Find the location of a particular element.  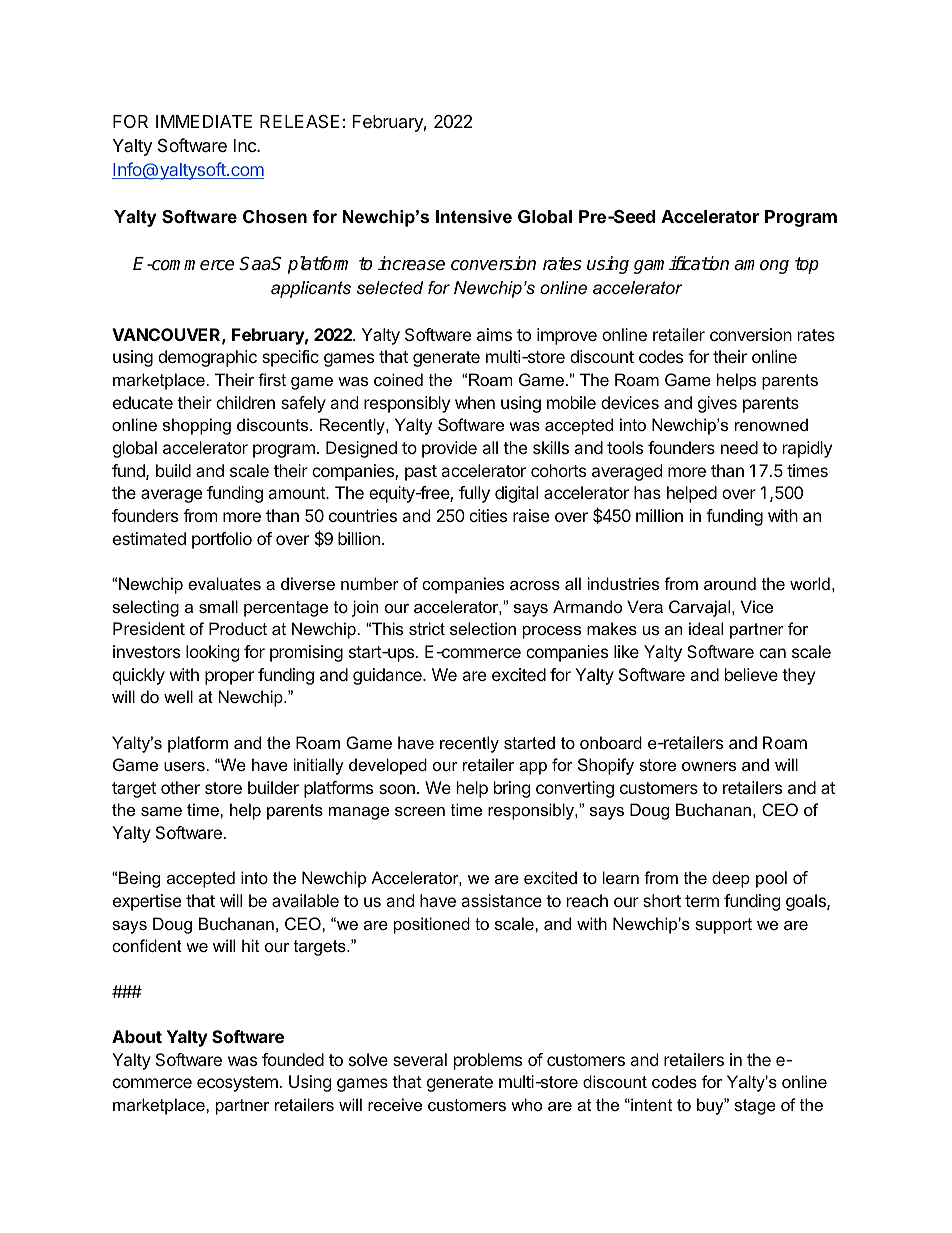

Intensive is located at coordinates (474, 217).
